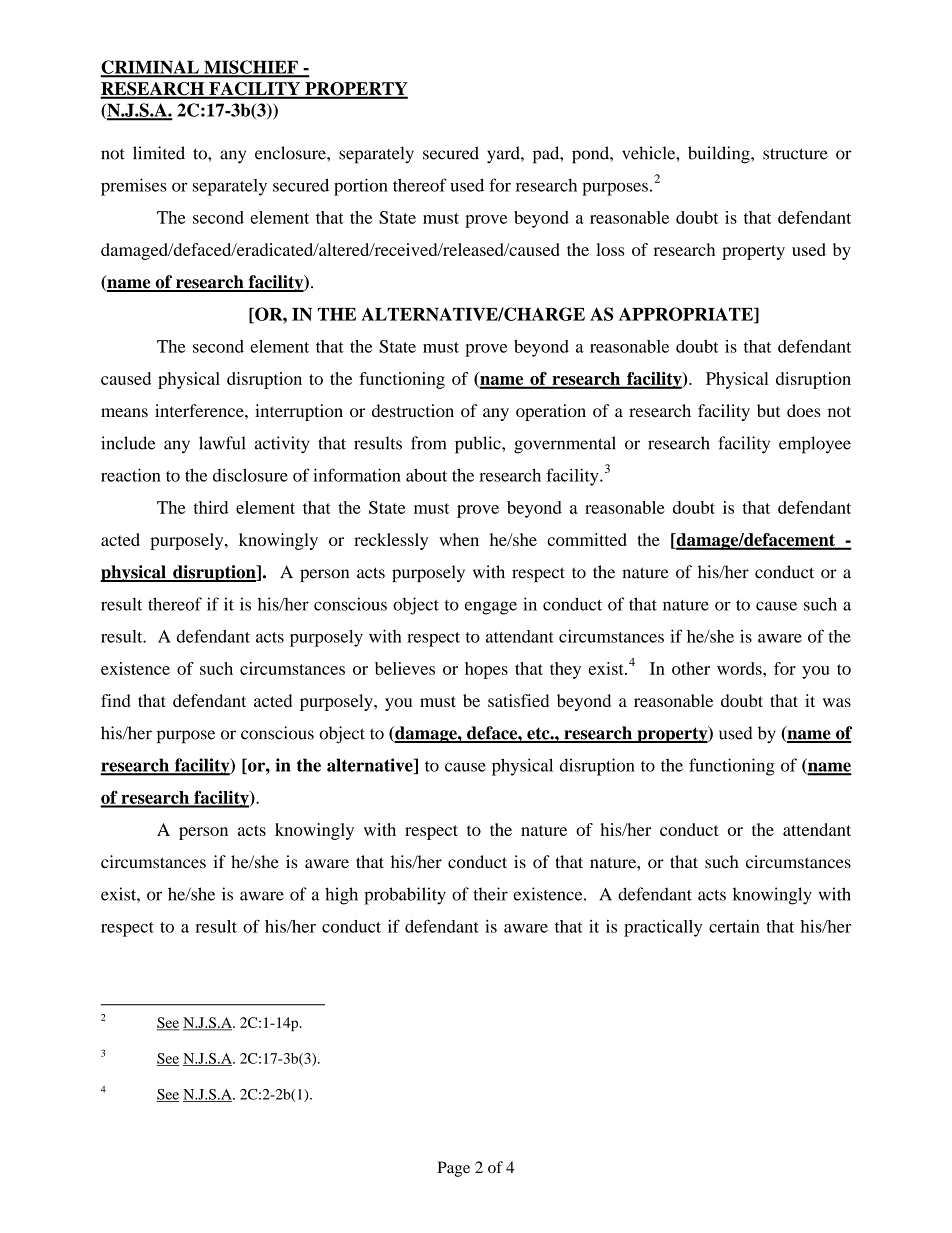  I want to click on satisfied, so click(518, 700).
